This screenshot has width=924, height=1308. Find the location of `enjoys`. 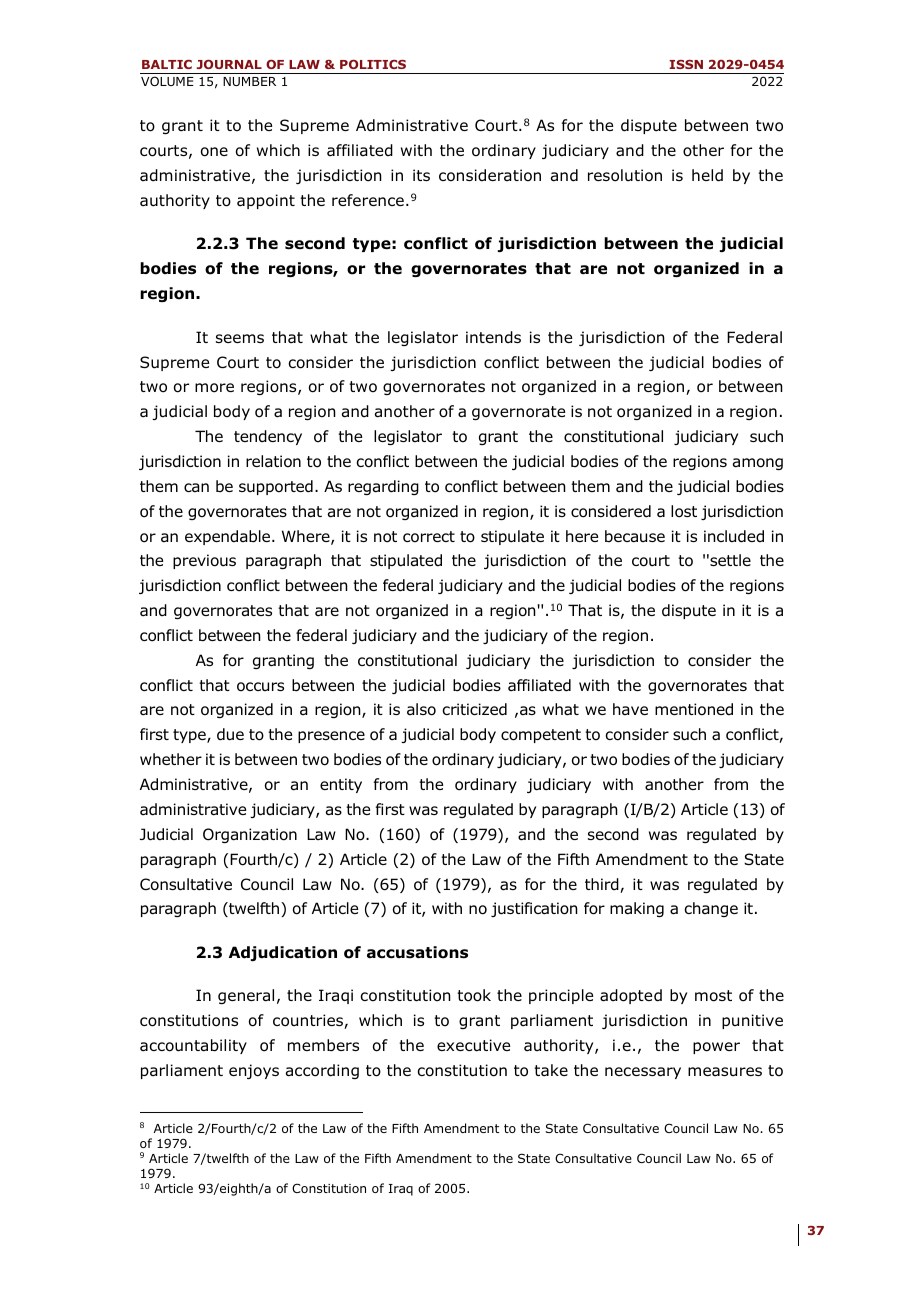

enjoys is located at coordinates (254, 1071).
